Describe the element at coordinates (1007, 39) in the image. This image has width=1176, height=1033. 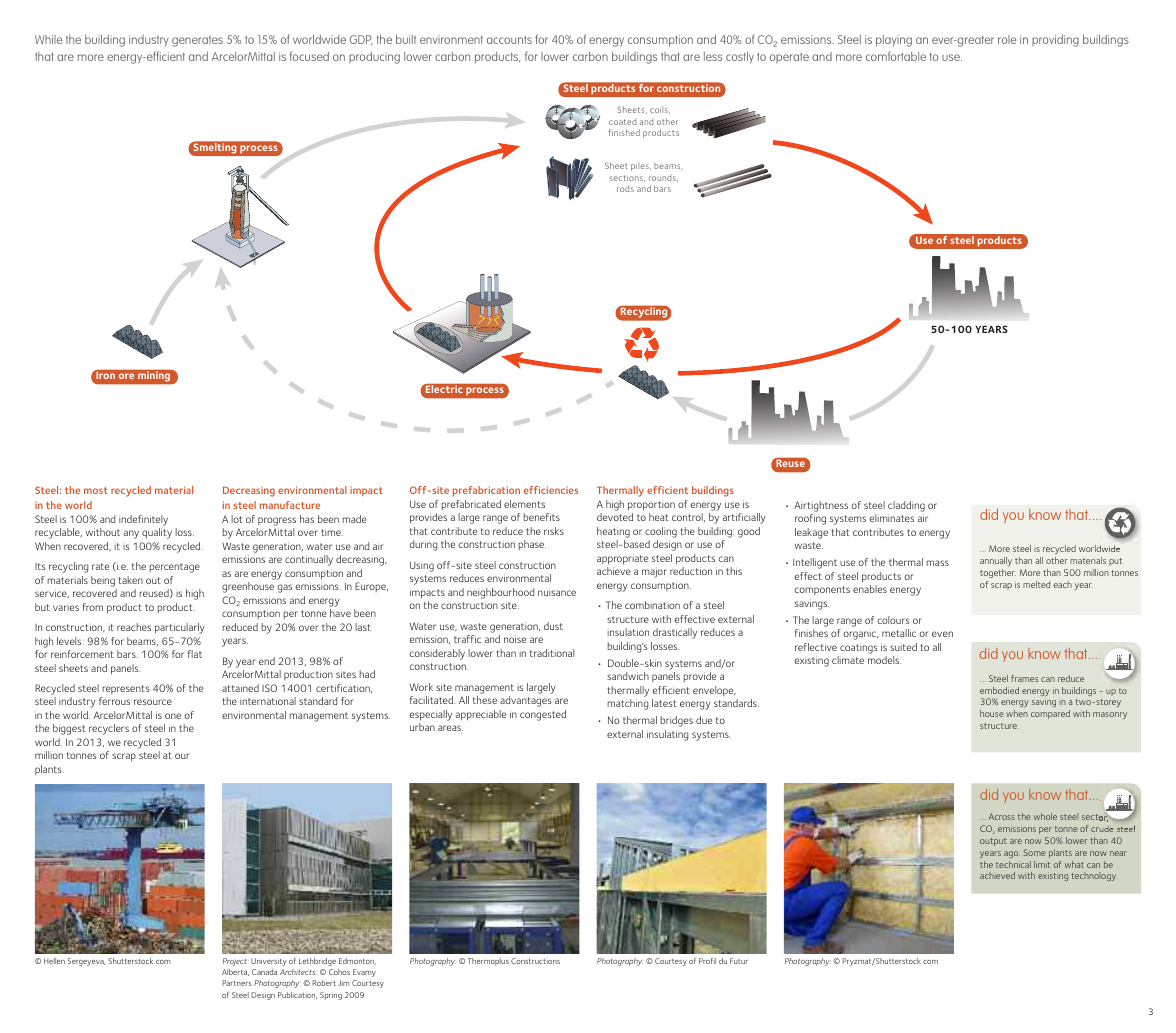
I see `role` at that location.
